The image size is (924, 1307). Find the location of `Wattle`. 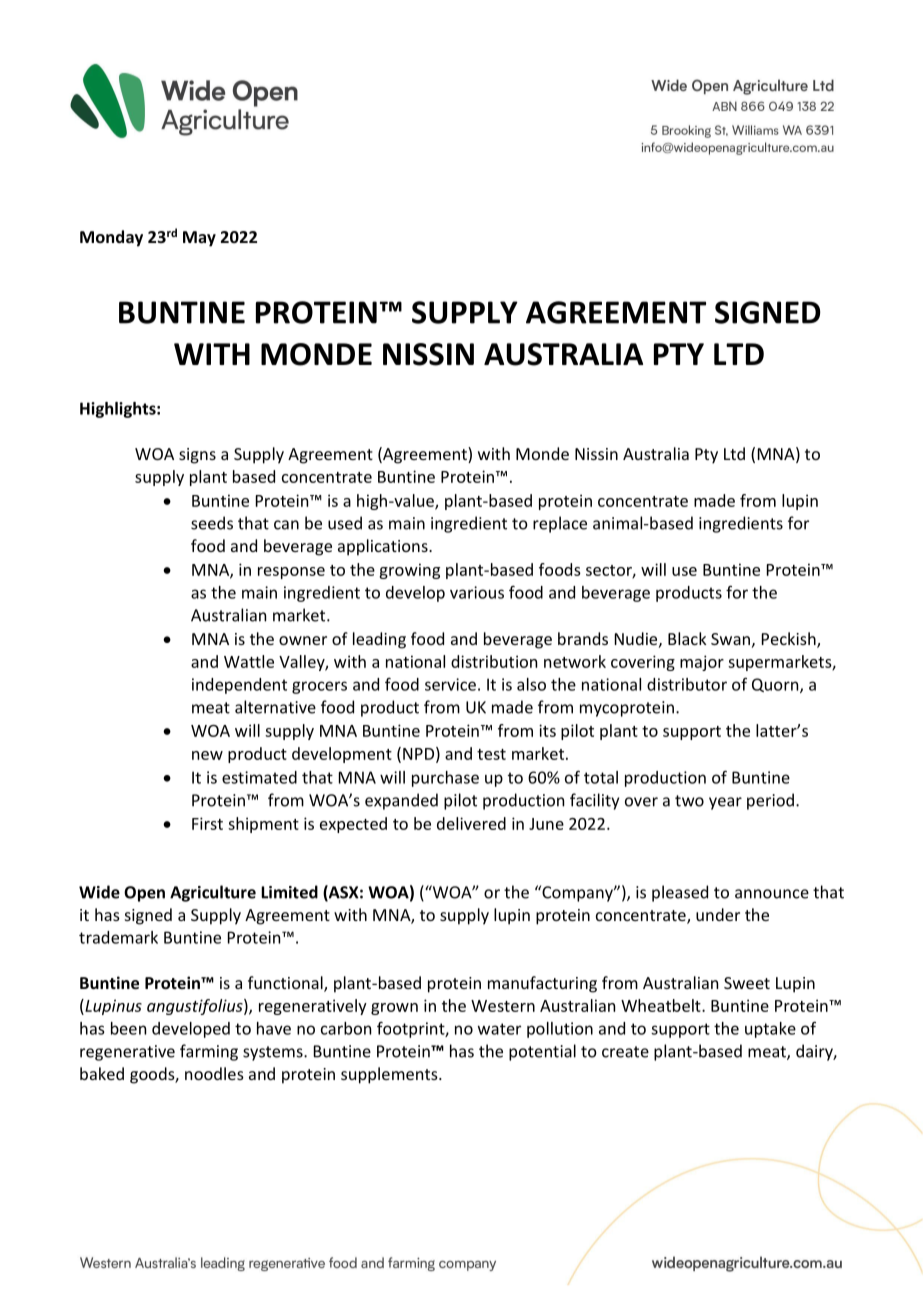

Wattle is located at coordinates (249, 661).
